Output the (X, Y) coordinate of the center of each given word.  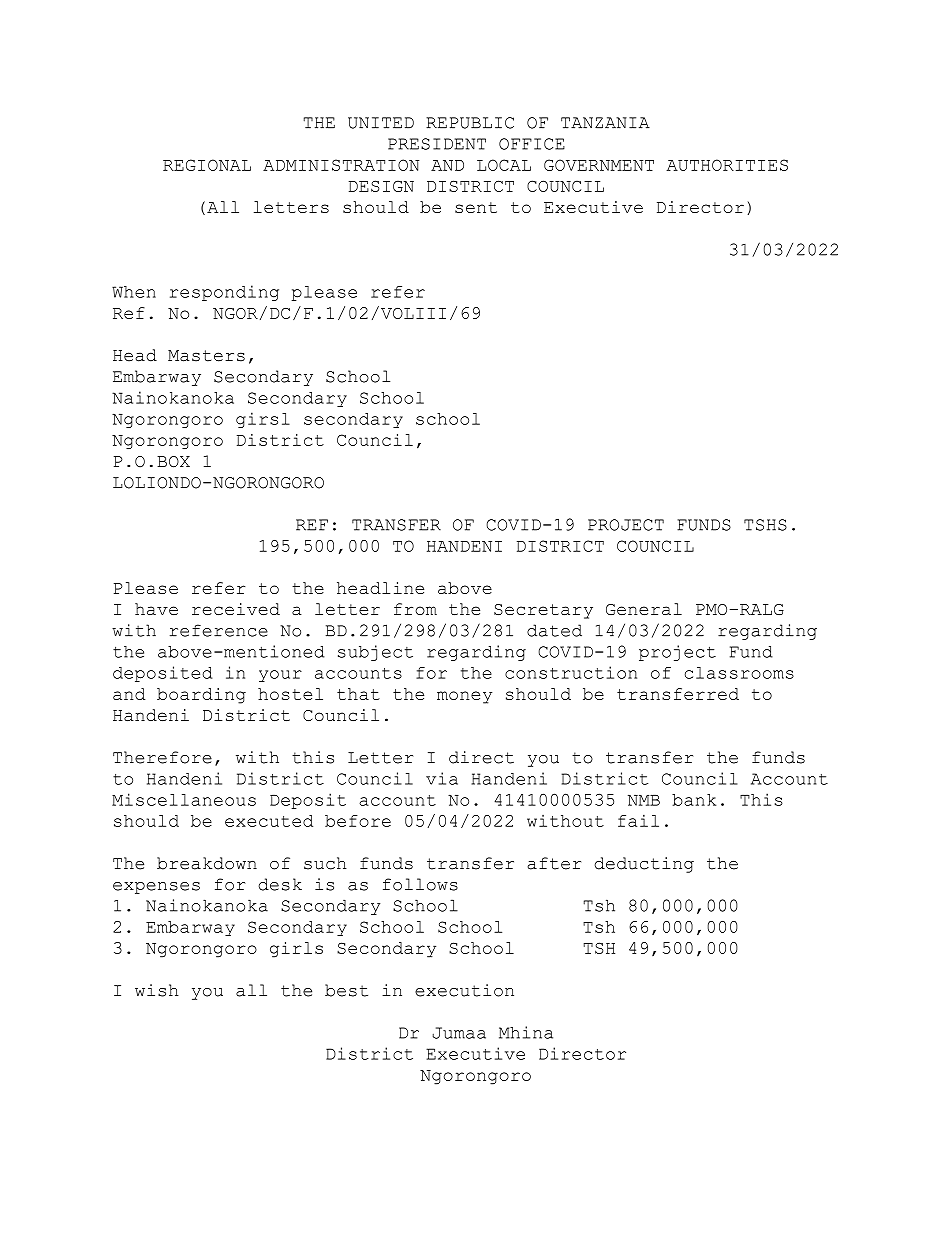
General (644, 609)
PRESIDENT (437, 144)
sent (476, 207)
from (415, 609)
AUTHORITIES (727, 165)
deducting (644, 865)
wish (157, 990)
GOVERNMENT (599, 165)
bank (694, 800)
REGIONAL (207, 165)
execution (464, 990)
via (442, 778)
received (236, 609)
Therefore (162, 757)
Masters (206, 356)
